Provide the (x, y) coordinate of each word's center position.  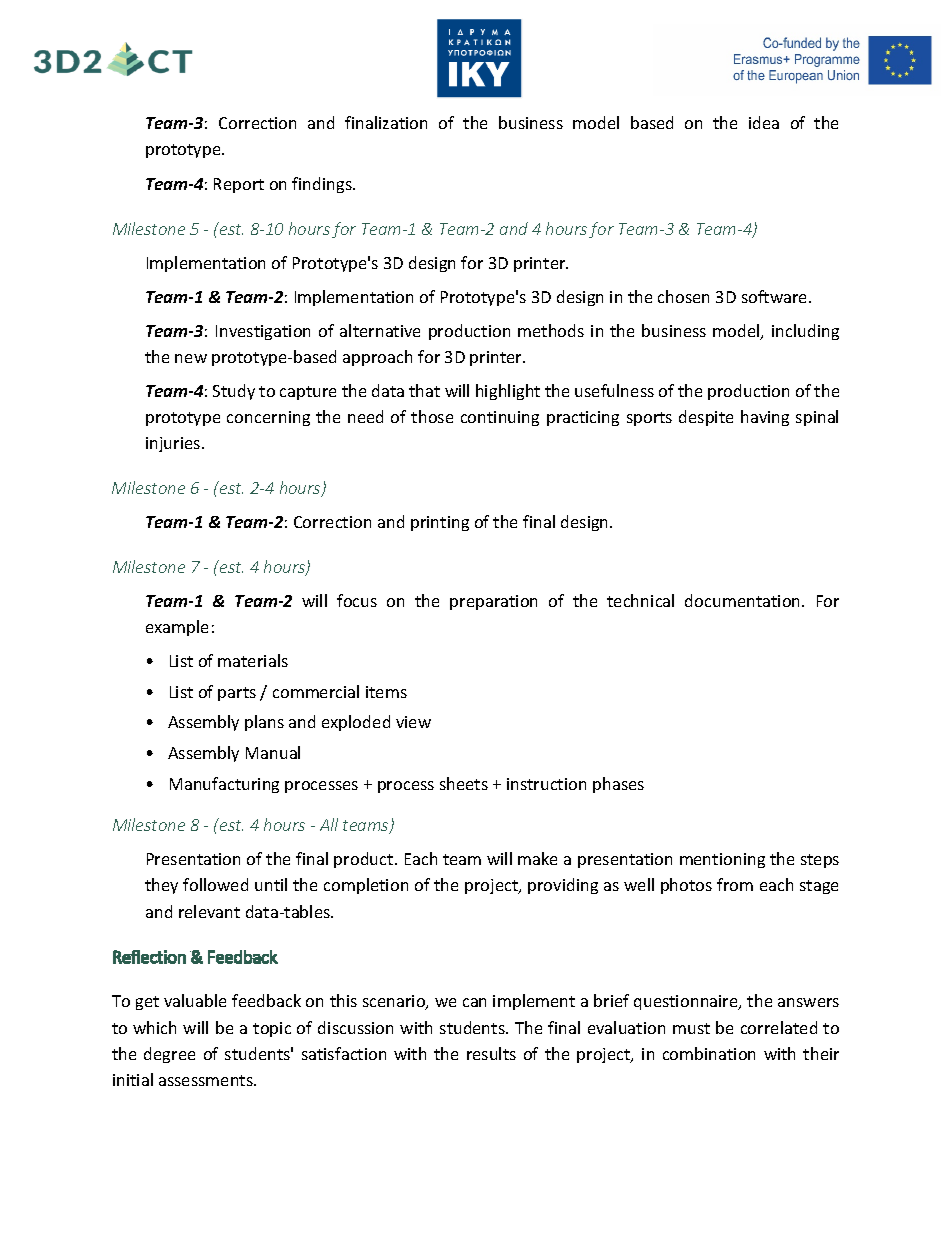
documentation (744, 600)
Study (234, 392)
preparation (493, 602)
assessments (207, 1080)
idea (764, 122)
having (765, 418)
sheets (464, 783)
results (491, 1053)
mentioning (722, 860)
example (177, 628)
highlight (508, 392)
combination (709, 1053)
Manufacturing (224, 785)
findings (323, 185)
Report (239, 185)
